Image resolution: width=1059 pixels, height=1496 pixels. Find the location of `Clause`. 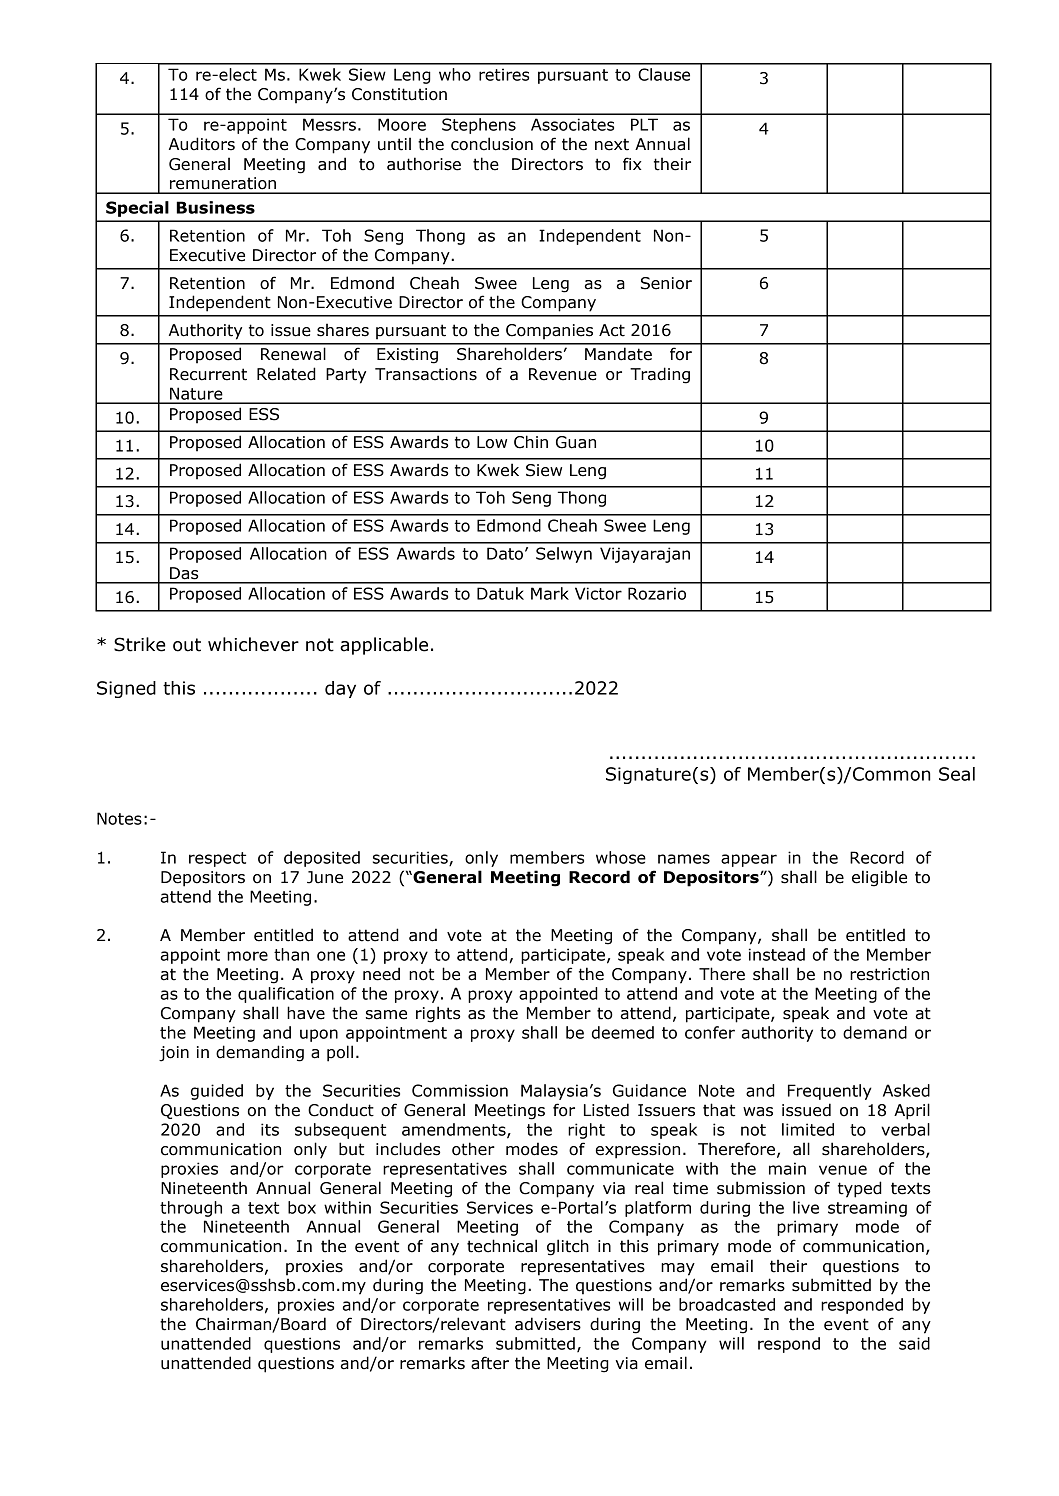

Clause is located at coordinates (664, 74).
